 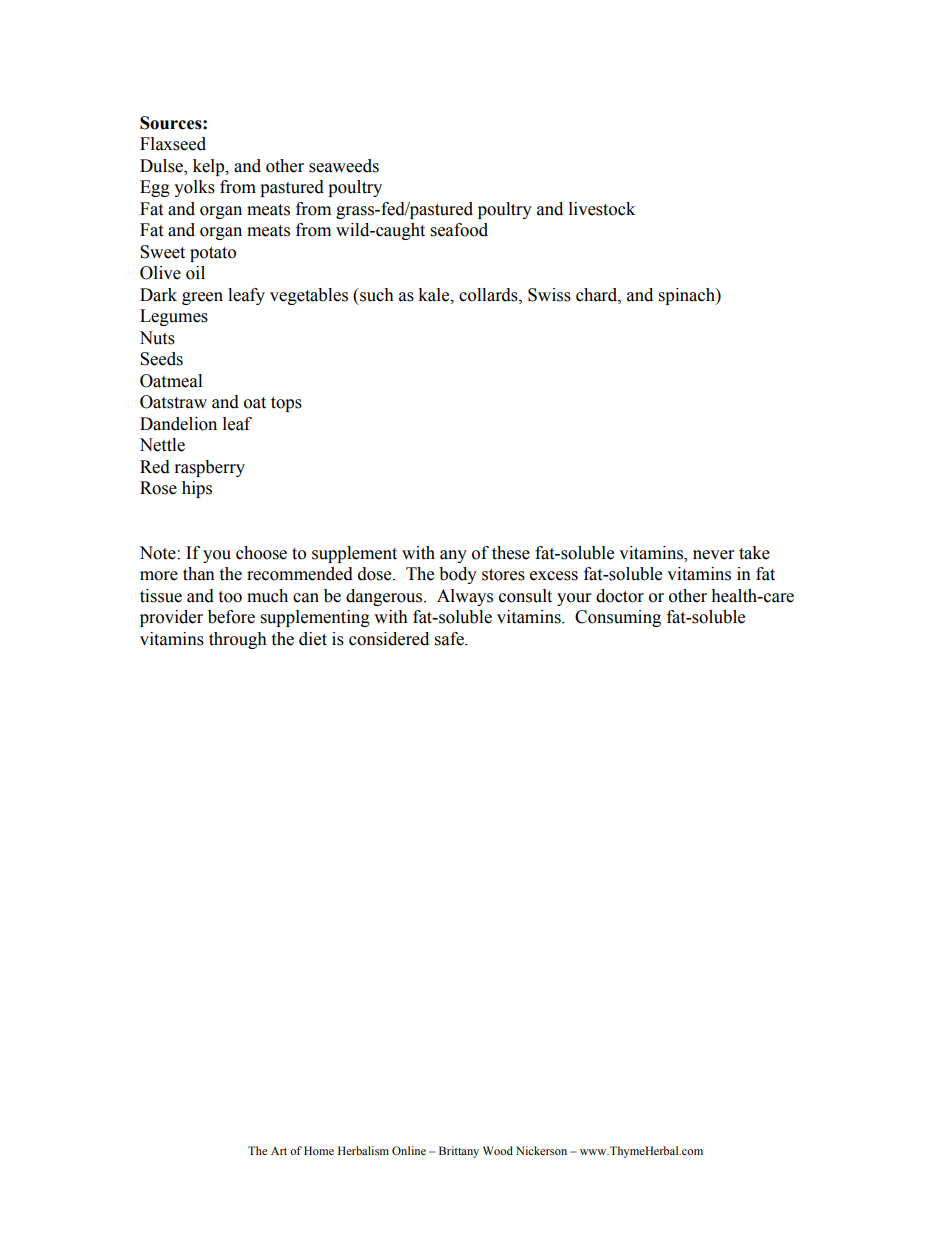 What do you see at coordinates (602, 209) in the screenshot?
I see `livestock` at bounding box center [602, 209].
